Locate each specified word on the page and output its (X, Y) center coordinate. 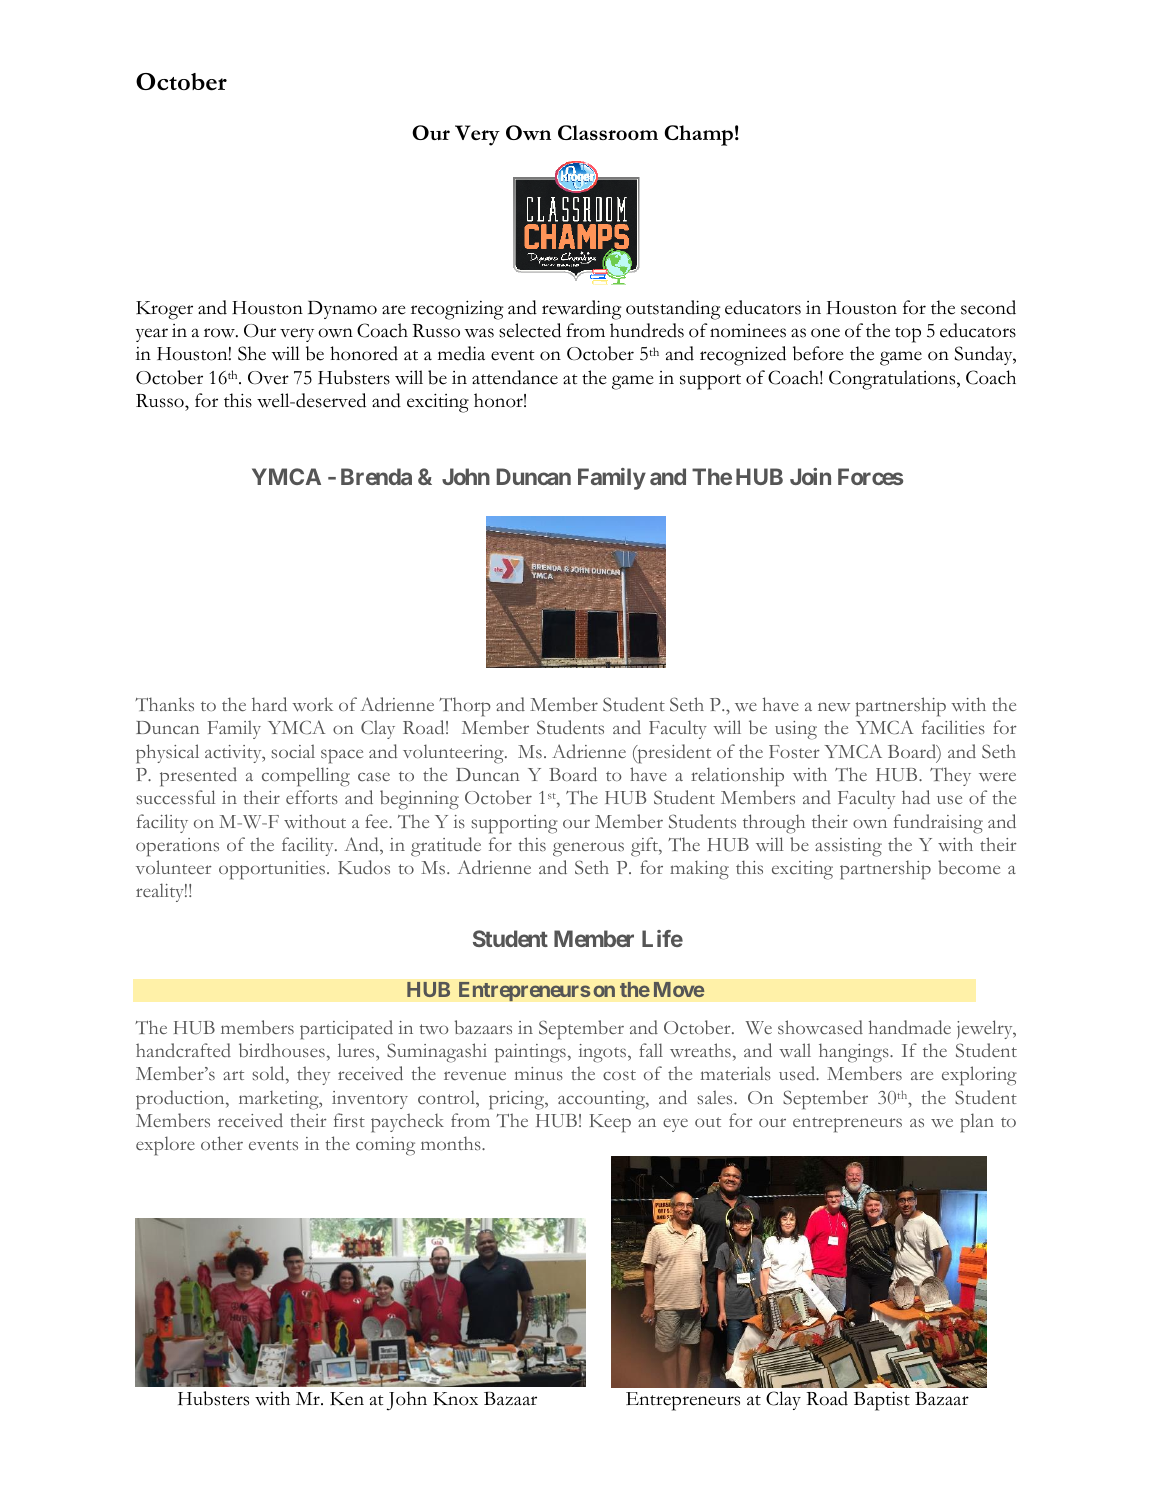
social (293, 751)
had (916, 797)
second (988, 307)
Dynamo (342, 310)
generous (588, 849)
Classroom (608, 132)
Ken (347, 1399)
